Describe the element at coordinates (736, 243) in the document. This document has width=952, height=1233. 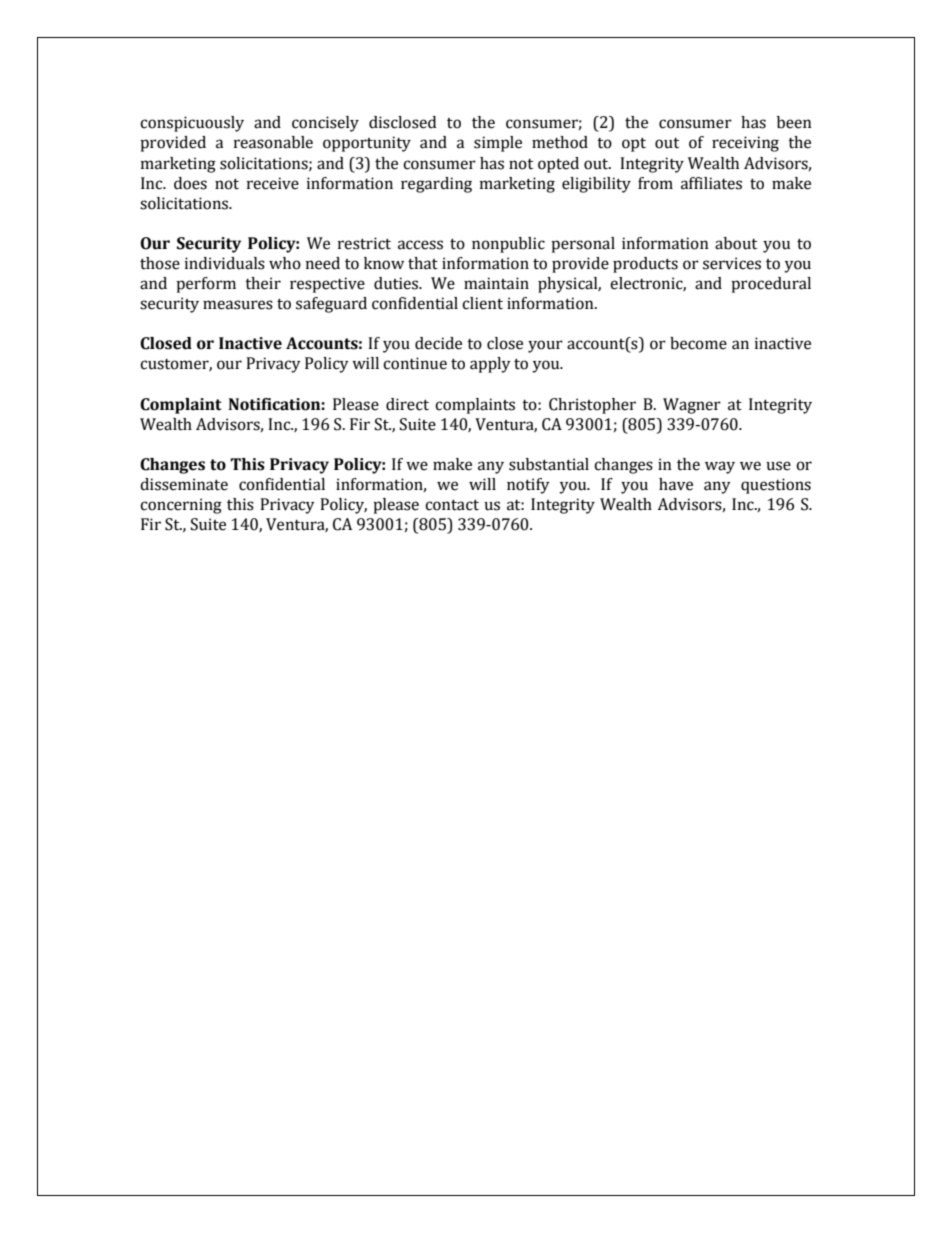
I see `about` at that location.
